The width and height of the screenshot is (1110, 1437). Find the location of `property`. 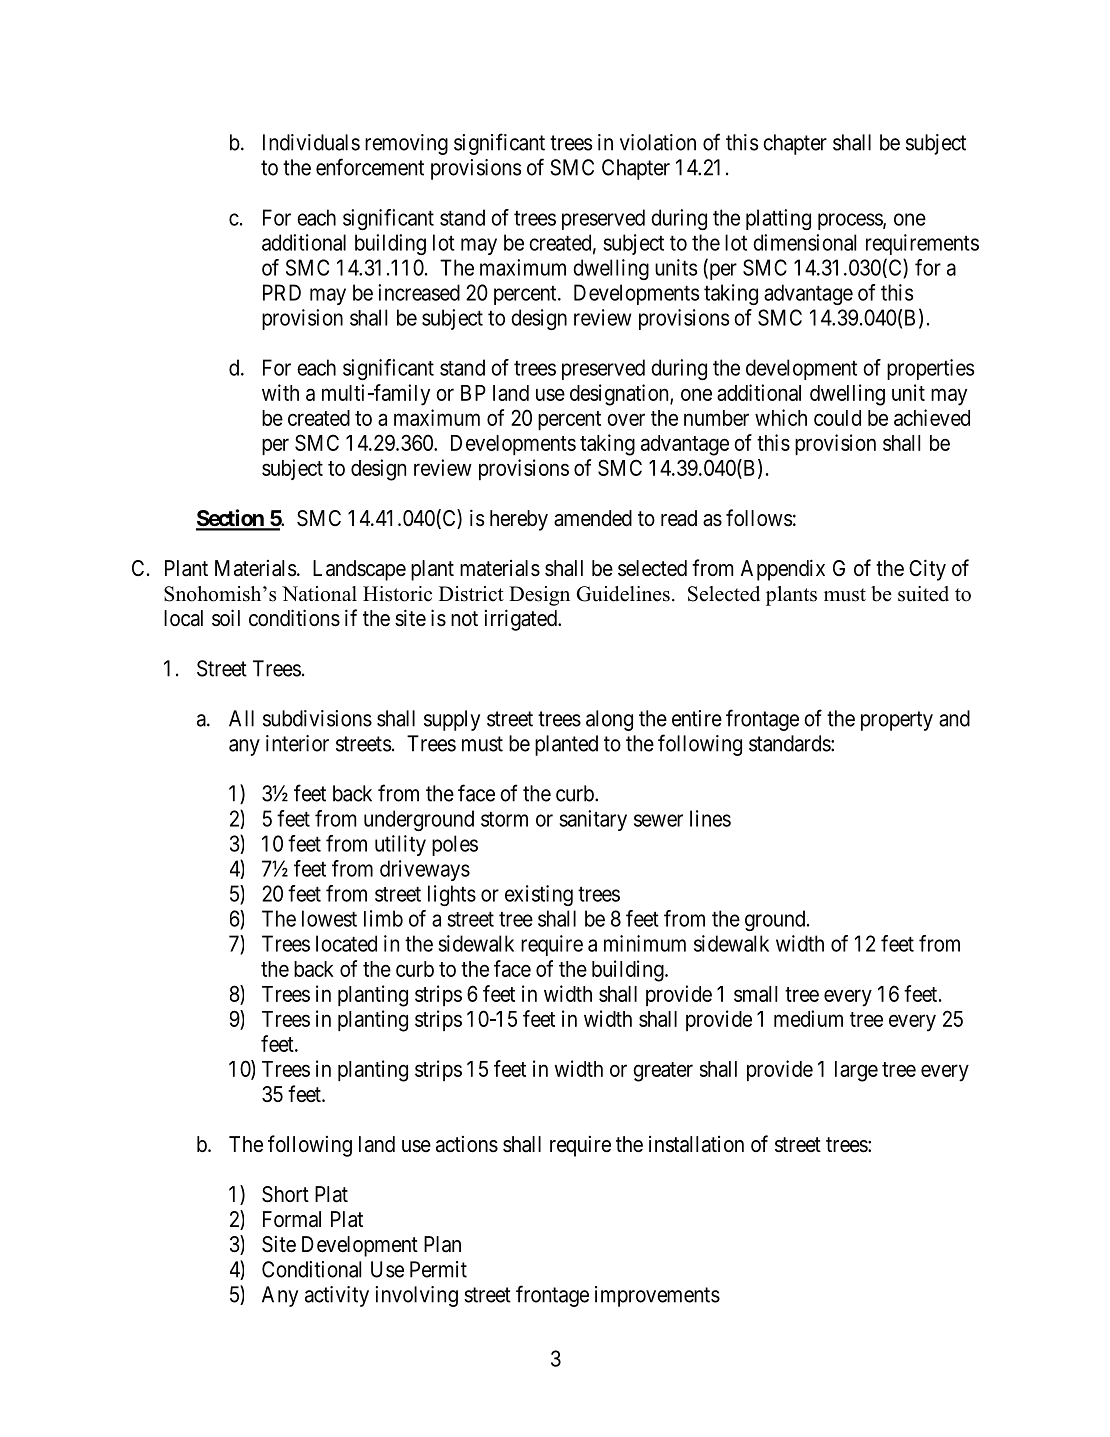

property is located at coordinates (897, 721).
